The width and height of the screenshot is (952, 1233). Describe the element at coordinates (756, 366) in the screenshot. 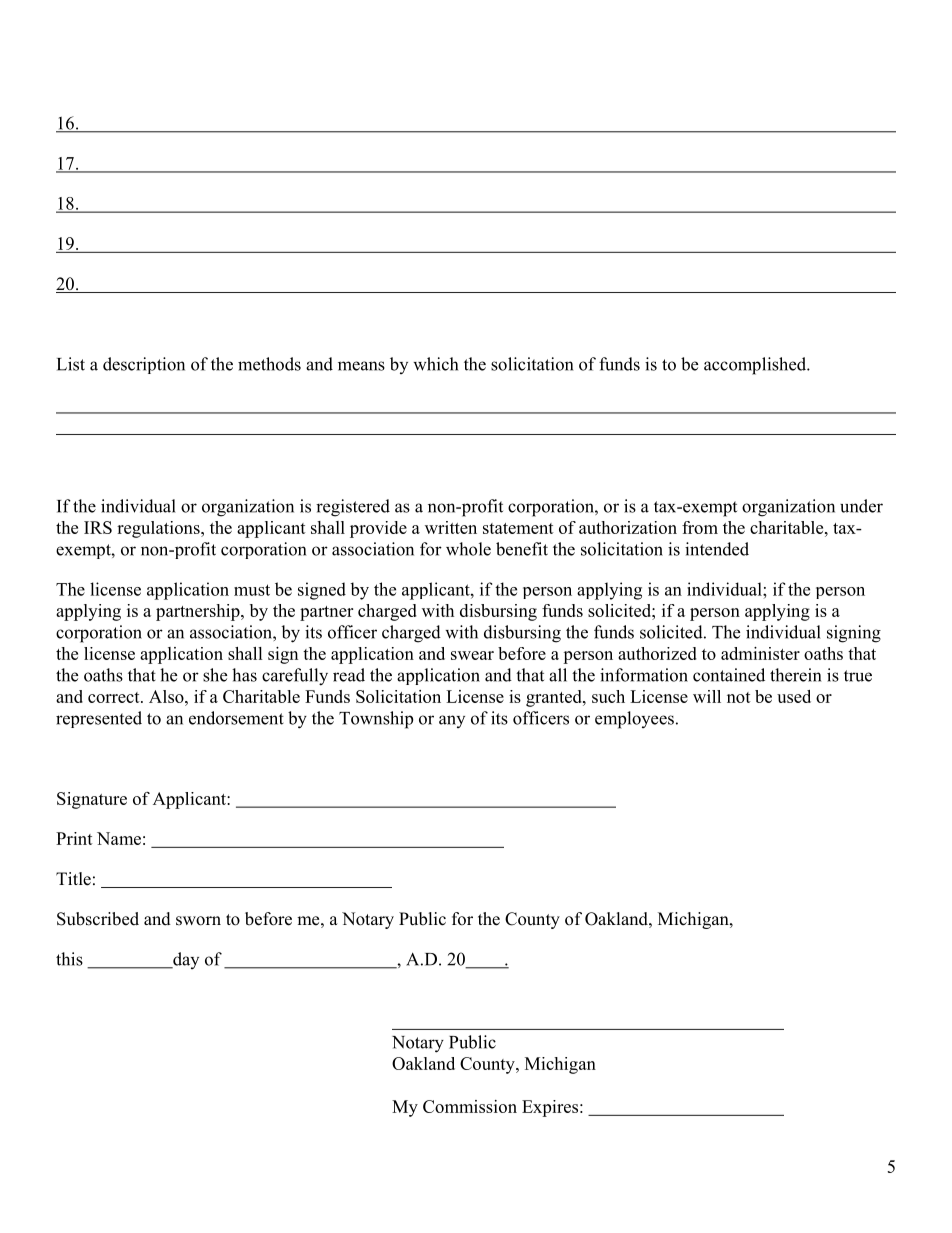

I see `accomplished` at that location.
